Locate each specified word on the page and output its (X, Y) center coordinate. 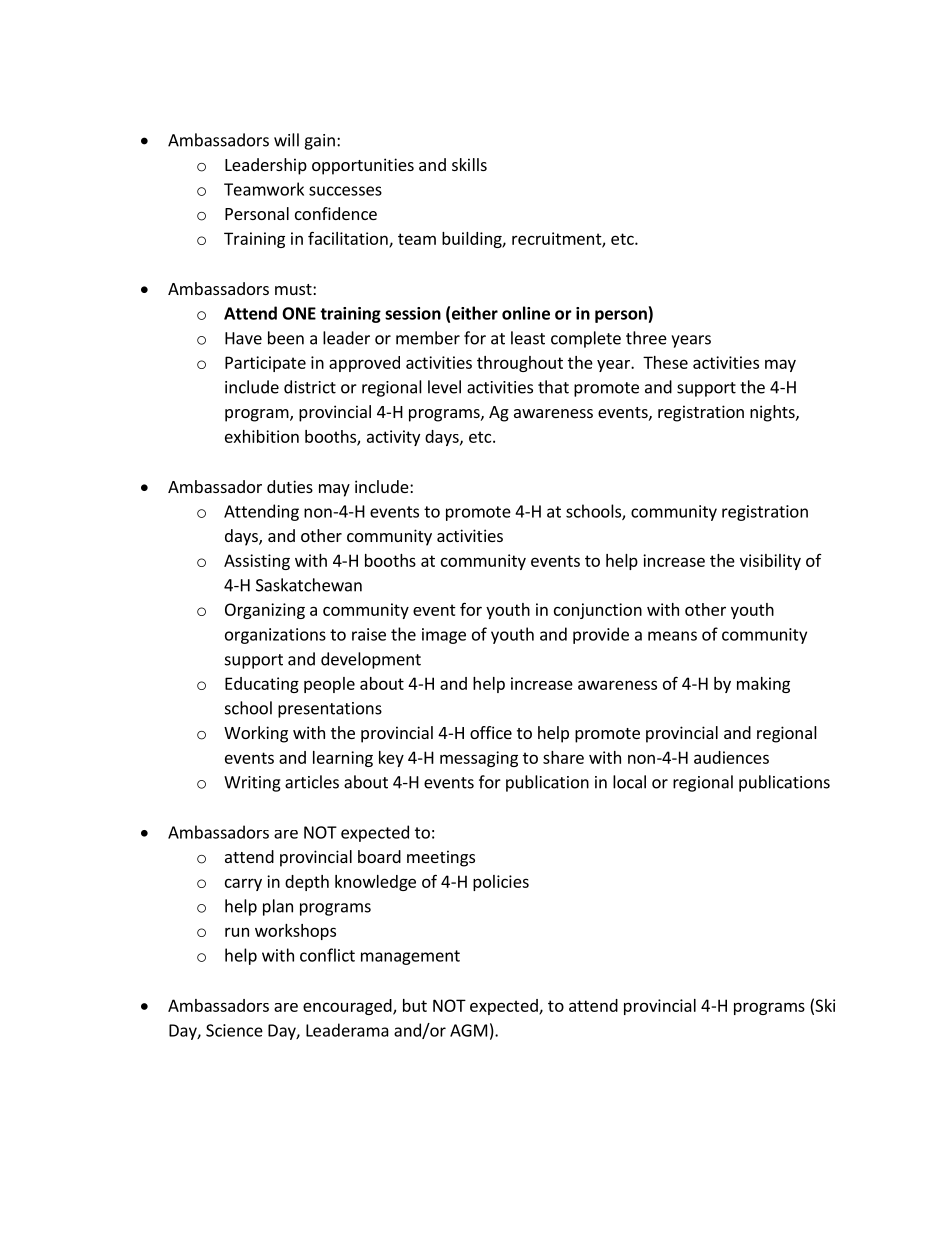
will (286, 140)
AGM (468, 1030)
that (553, 387)
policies (501, 883)
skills (469, 164)
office (491, 732)
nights (773, 413)
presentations (330, 710)
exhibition (262, 436)
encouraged (348, 1007)
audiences (731, 757)
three (646, 338)
